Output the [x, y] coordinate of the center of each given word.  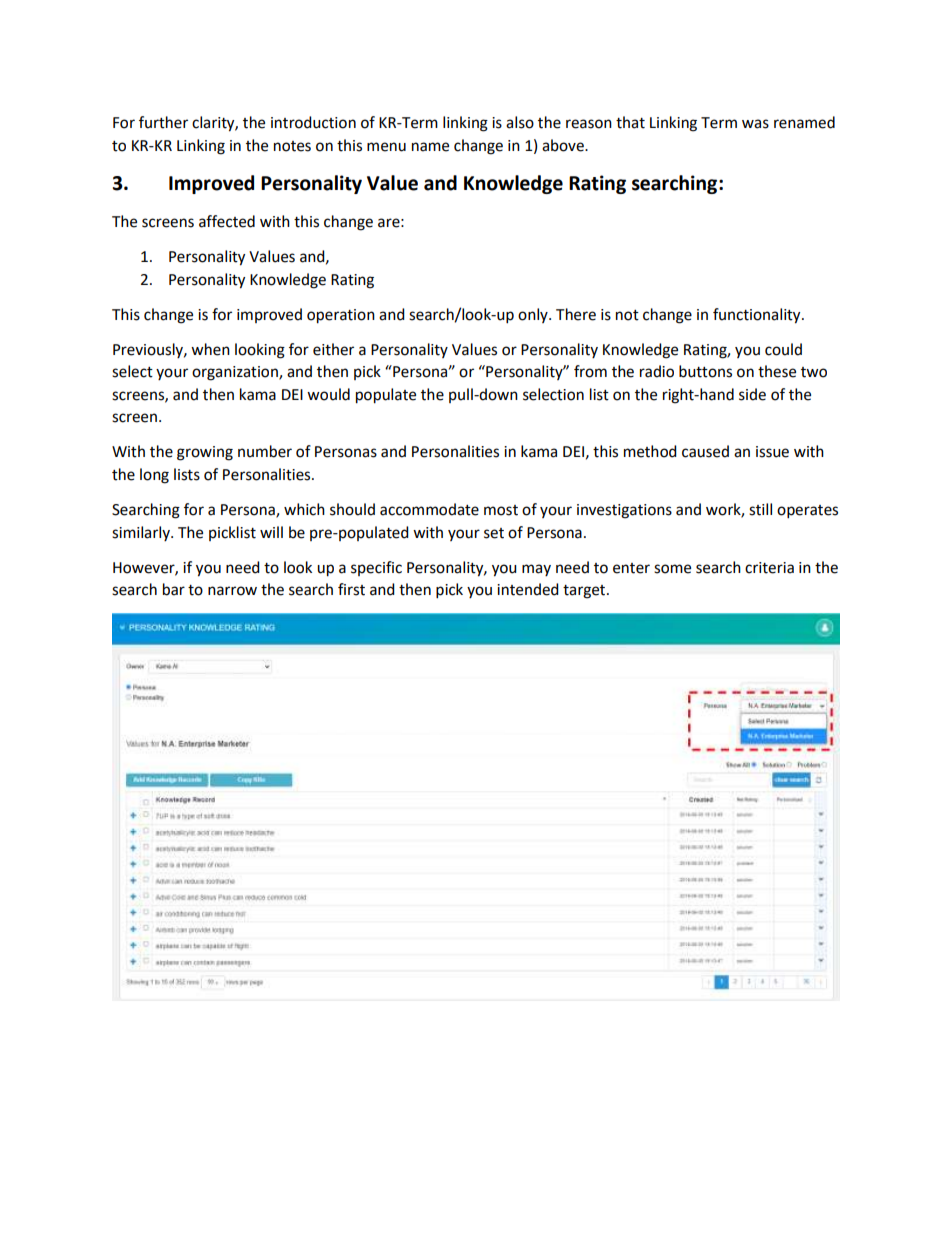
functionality [758, 316]
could [783, 349]
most [501, 510]
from [590, 371]
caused [705, 451]
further [163, 122]
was [755, 124]
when [210, 349]
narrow [232, 591]
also [520, 122]
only [534, 315]
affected [227, 221]
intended [528, 589]
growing [205, 453]
